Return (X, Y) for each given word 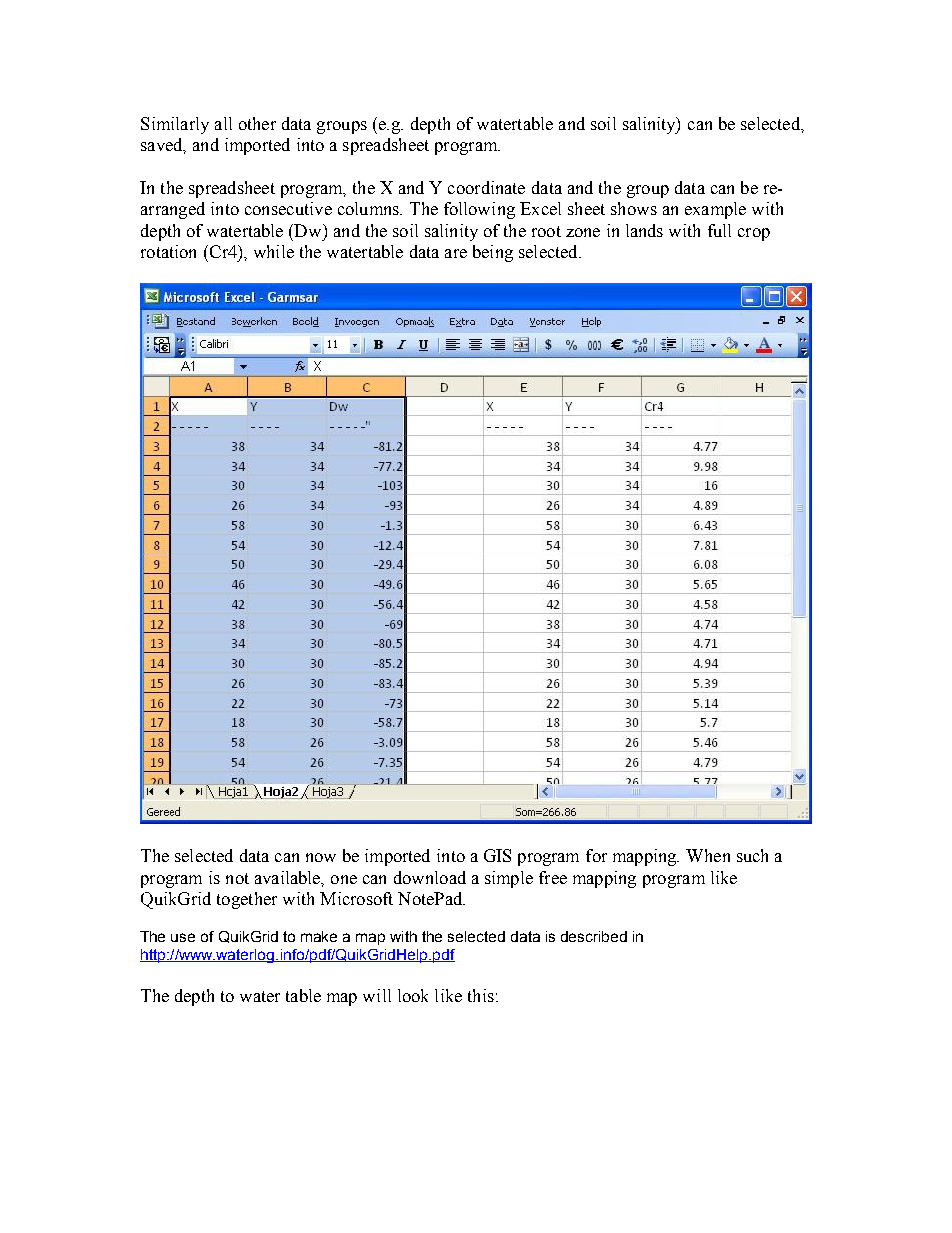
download (430, 877)
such (752, 855)
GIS (497, 855)
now (321, 857)
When (708, 855)
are (456, 253)
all (223, 123)
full (719, 230)
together (247, 900)
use (183, 937)
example (715, 210)
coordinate (486, 187)
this (481, 995)
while (274, 251)
